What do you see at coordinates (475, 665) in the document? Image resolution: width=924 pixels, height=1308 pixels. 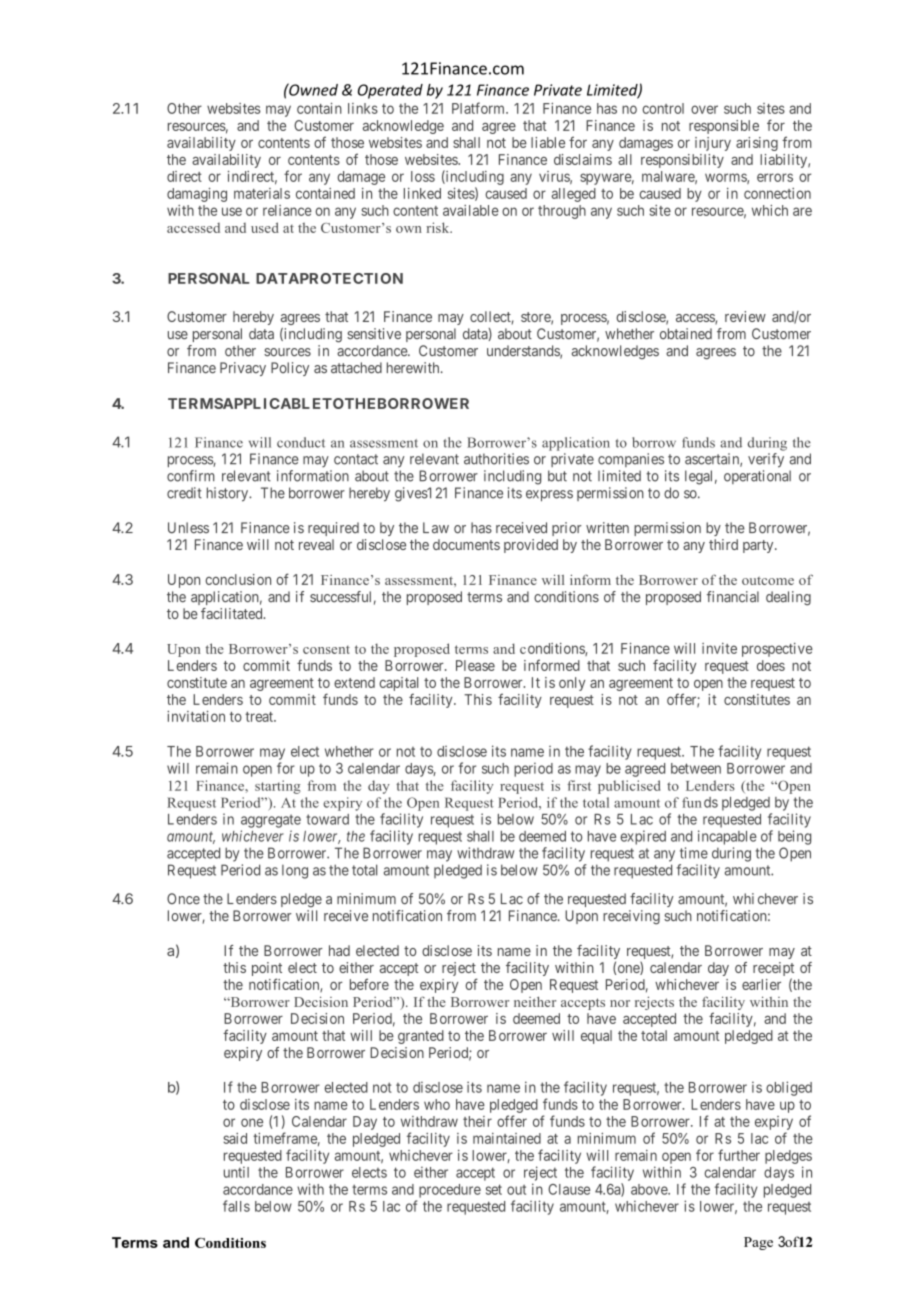 I see `Please` at bounding box center [475, 665].
